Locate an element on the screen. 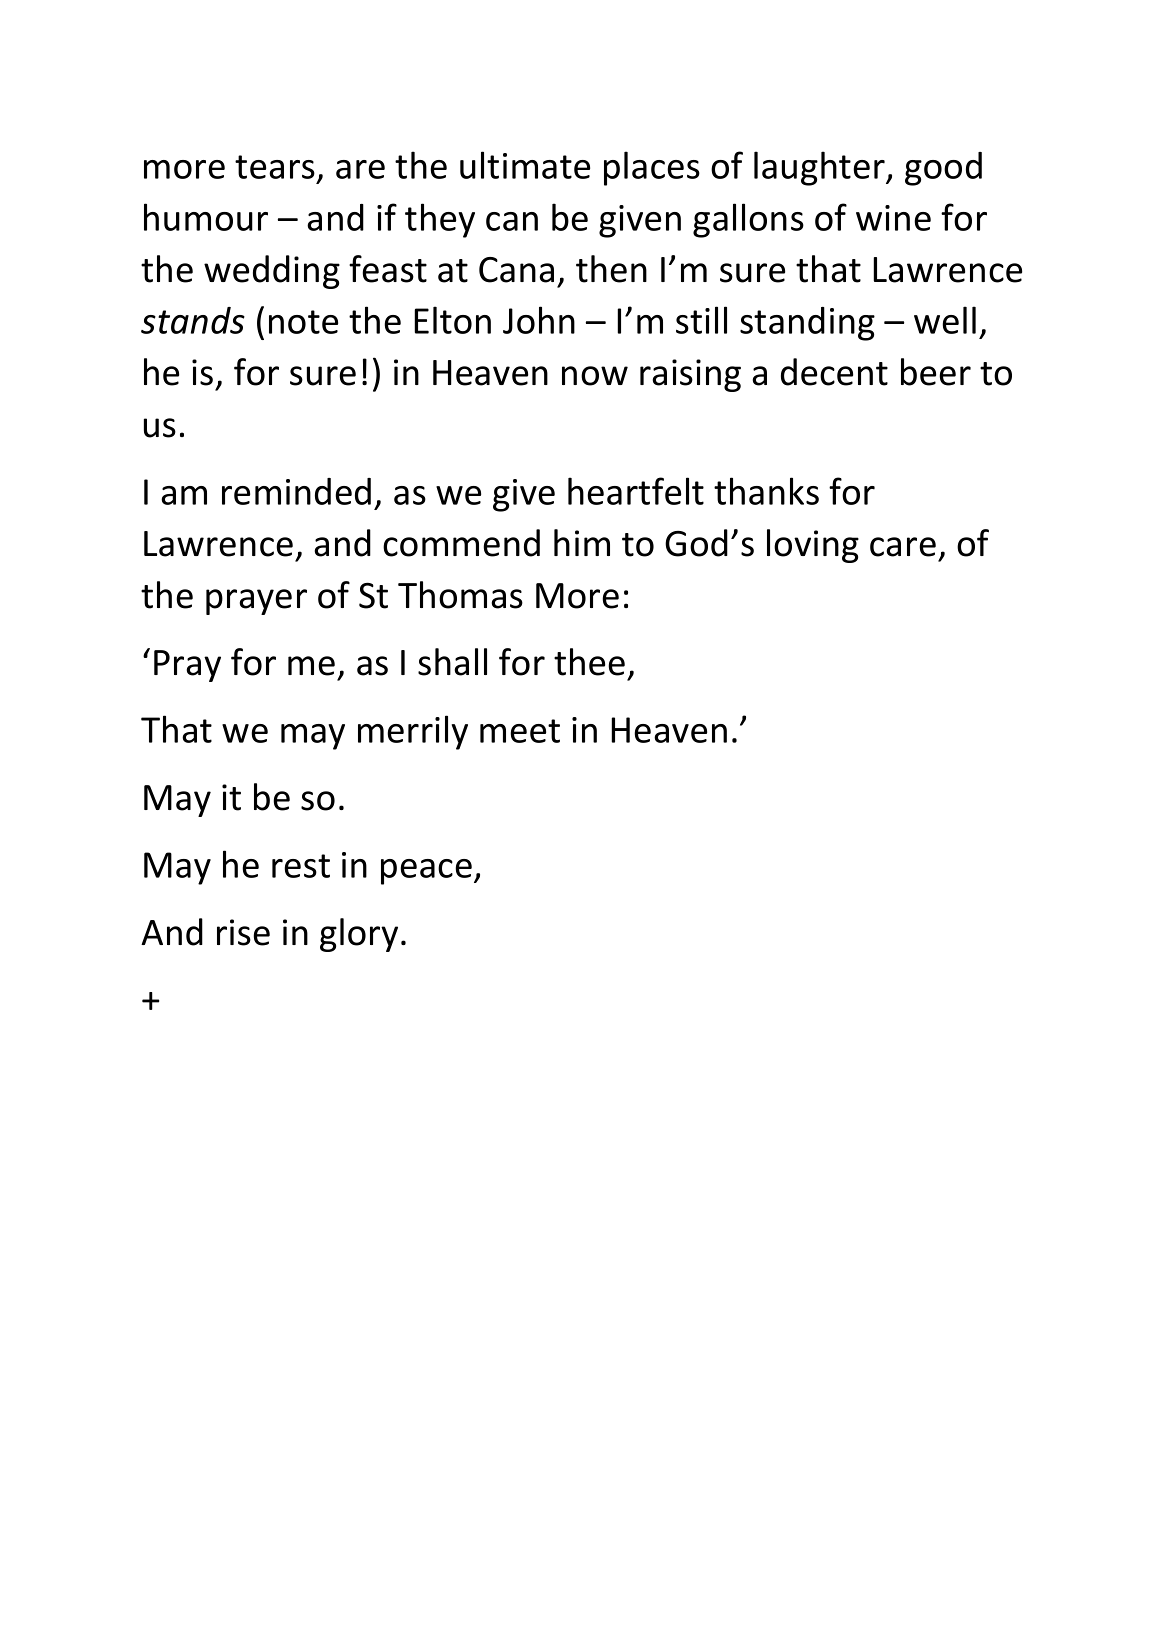  reminded is located at coordinates (296, 491).
